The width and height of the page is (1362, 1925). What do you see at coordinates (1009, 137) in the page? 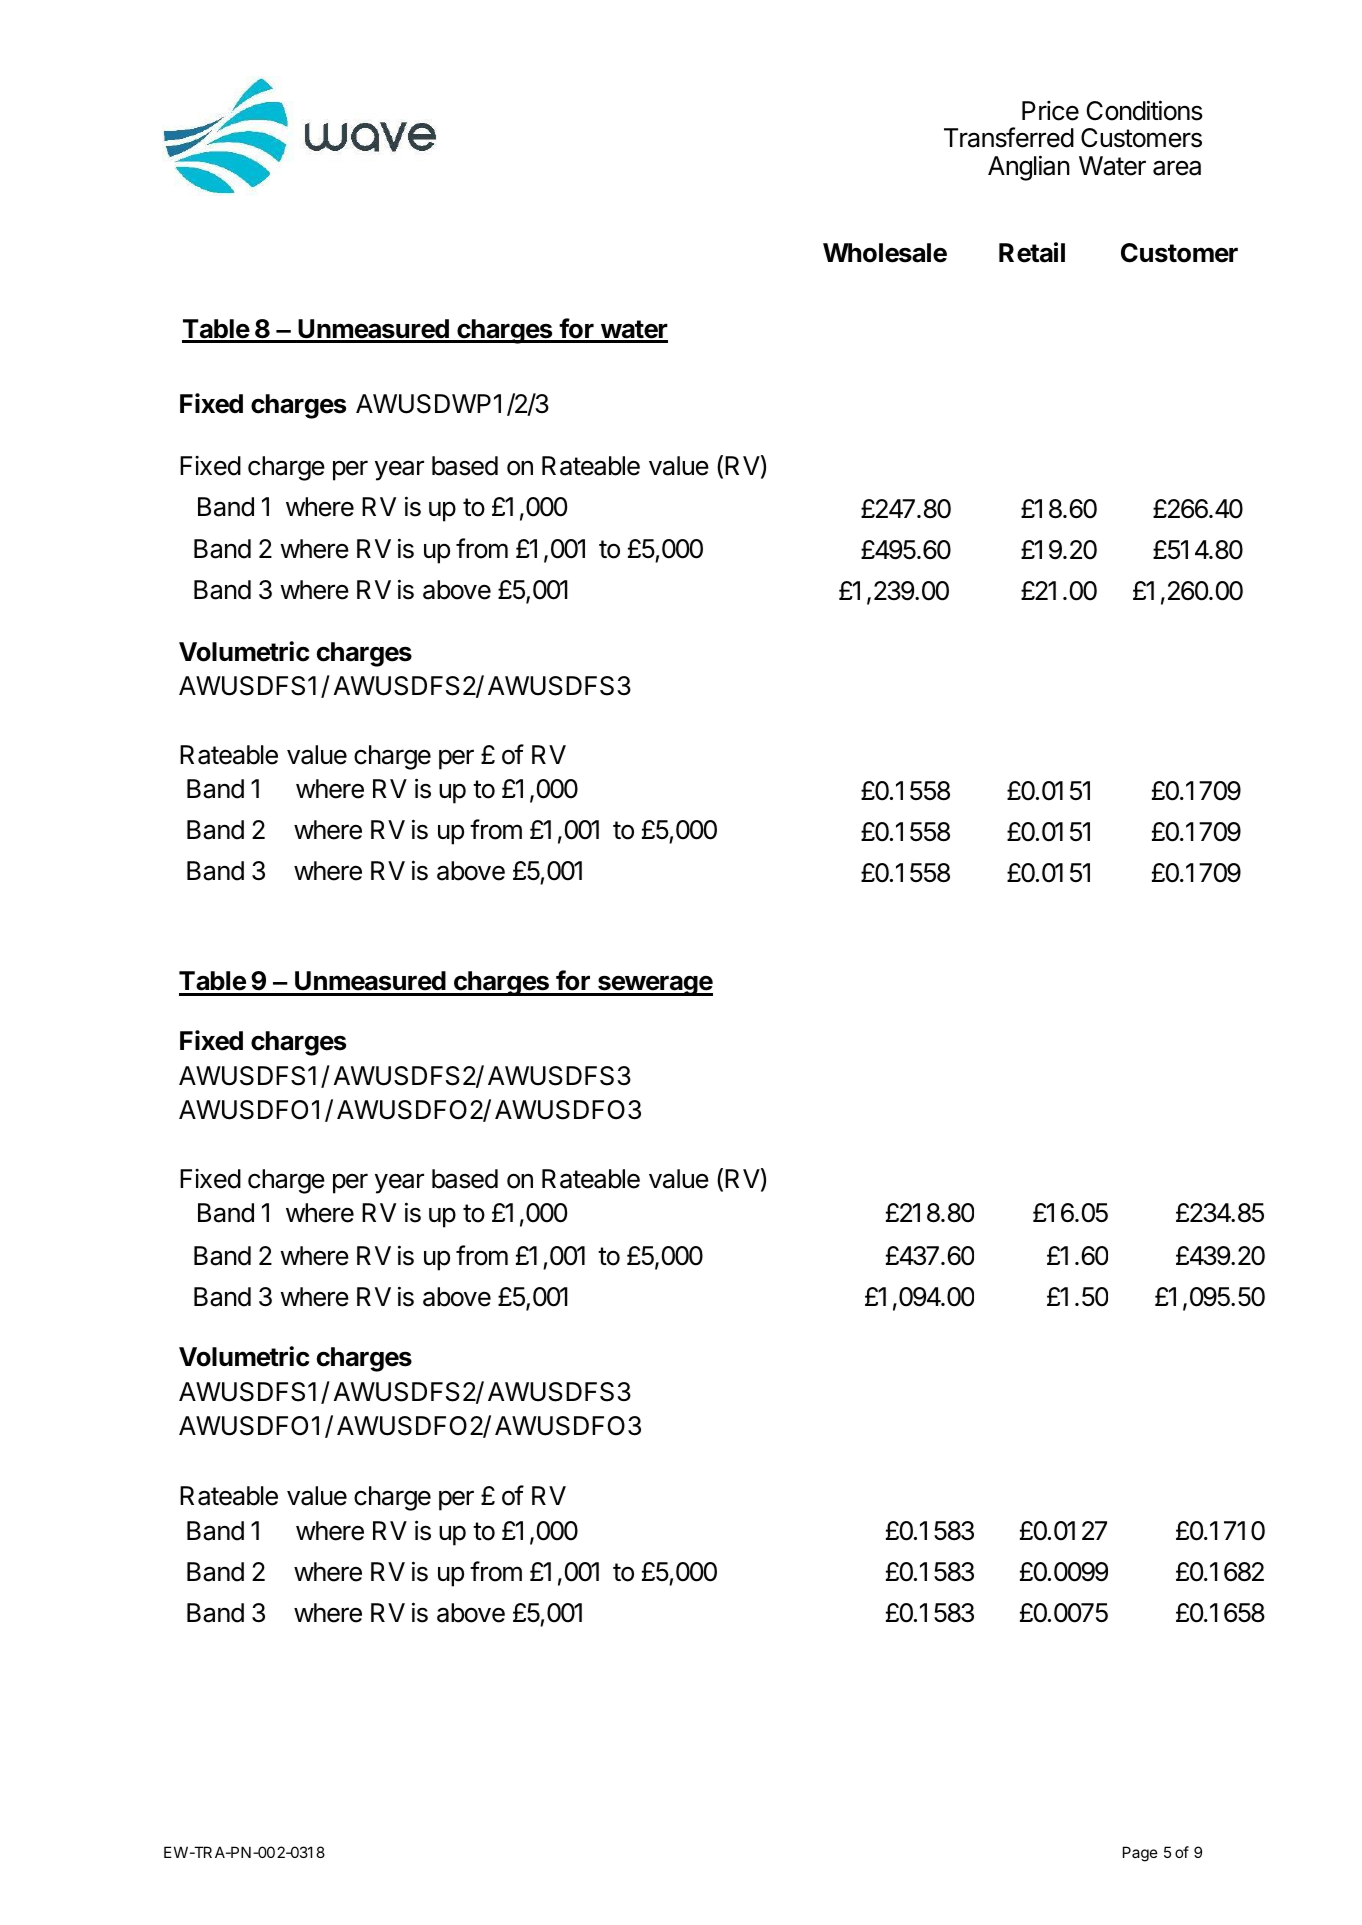
I see `Transferred` at bounding box center [1009, 137].
